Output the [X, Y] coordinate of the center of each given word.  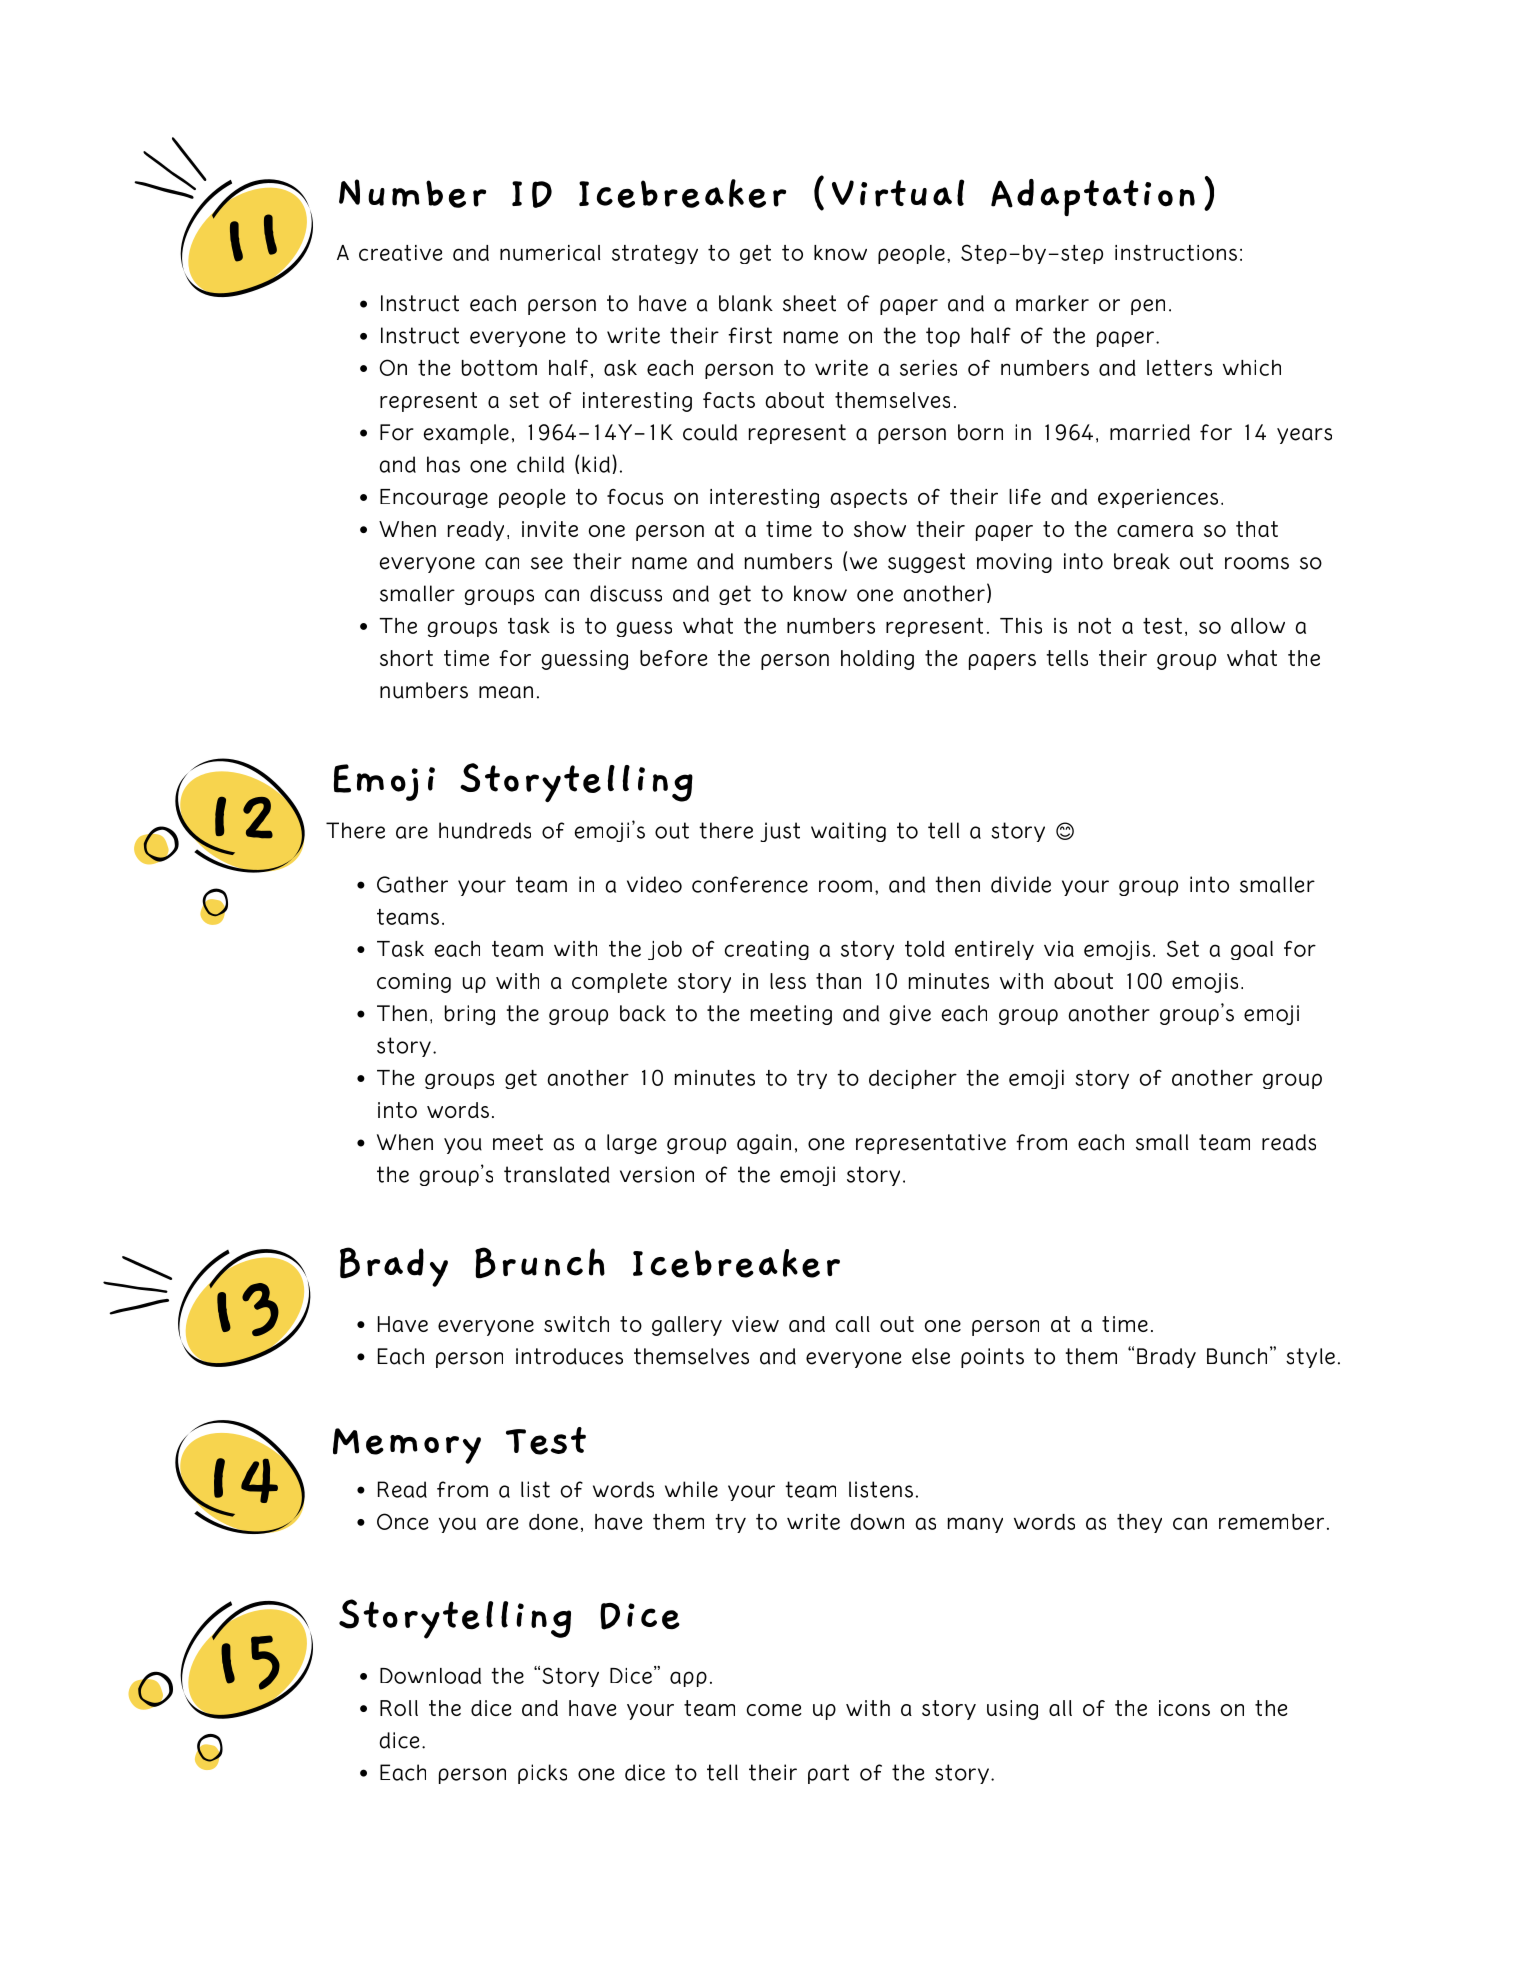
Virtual [898, 193]
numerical [550, 253]
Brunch [540, 1262]
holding [877, 660]
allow [1258, 626]
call [853, 1324]
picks [542, 1774]
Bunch [1237, 1356]
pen [1148, 307]
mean [506, 692]
